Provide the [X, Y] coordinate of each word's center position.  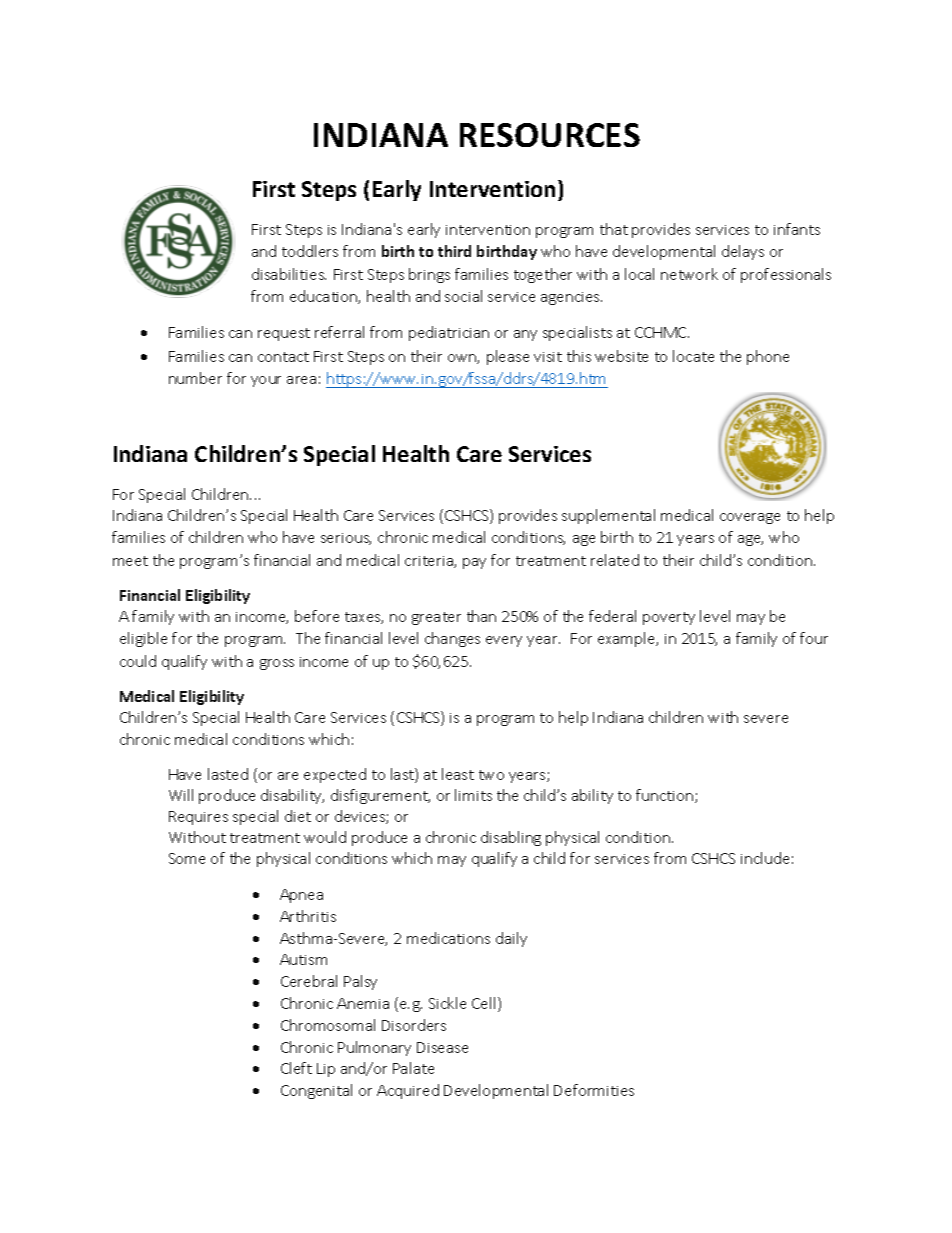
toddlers [310, 251]
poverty [669, 618]
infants [797, 229]
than [481, 616]
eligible [143, 639]
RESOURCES [550, 135]
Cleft [296, 1068]
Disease [442, 1047]
